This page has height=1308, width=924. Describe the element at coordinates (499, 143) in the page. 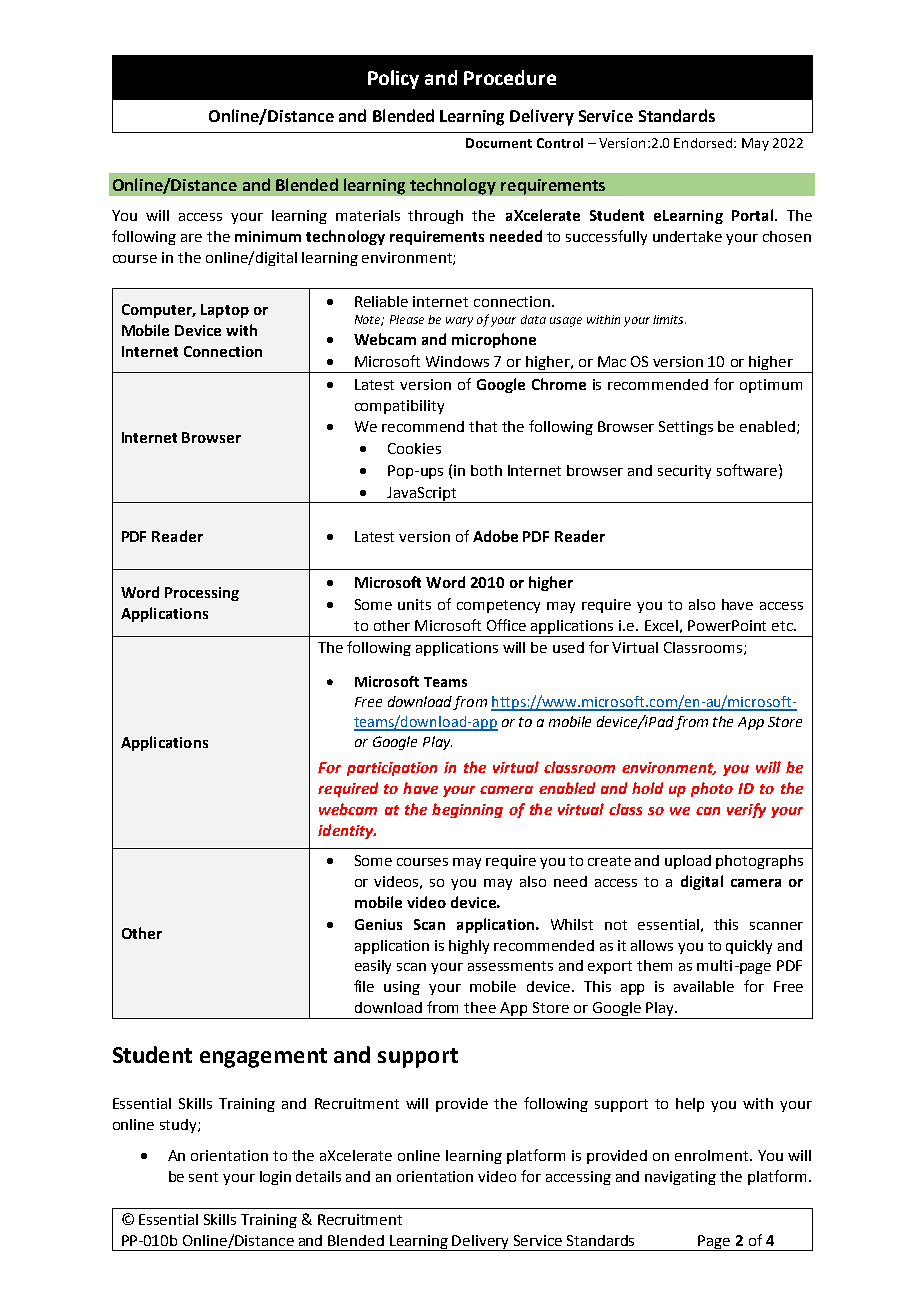

I see `Document` at that location.
